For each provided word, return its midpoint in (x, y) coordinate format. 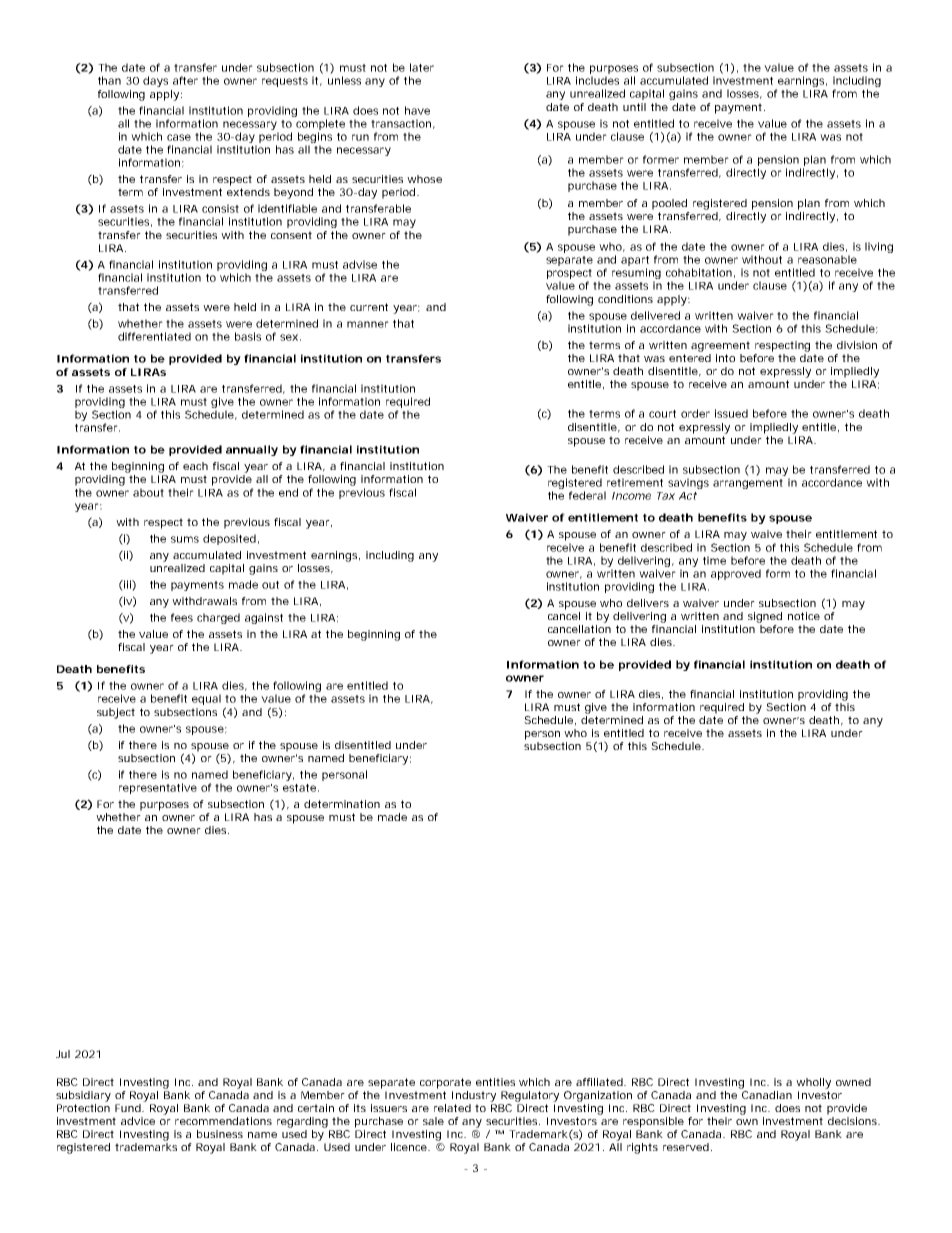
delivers (648, 603)
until (634, 107)
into (725, 358)
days (155, 81)
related (452, 1108)
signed (765, 617)
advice (138, 1121)
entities (495, 1082)
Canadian (767, 1095)
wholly (813, 1083)
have (417, 110)
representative (158, 788)
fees (182, 617)
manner (368, 324)
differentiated (154, 336)
